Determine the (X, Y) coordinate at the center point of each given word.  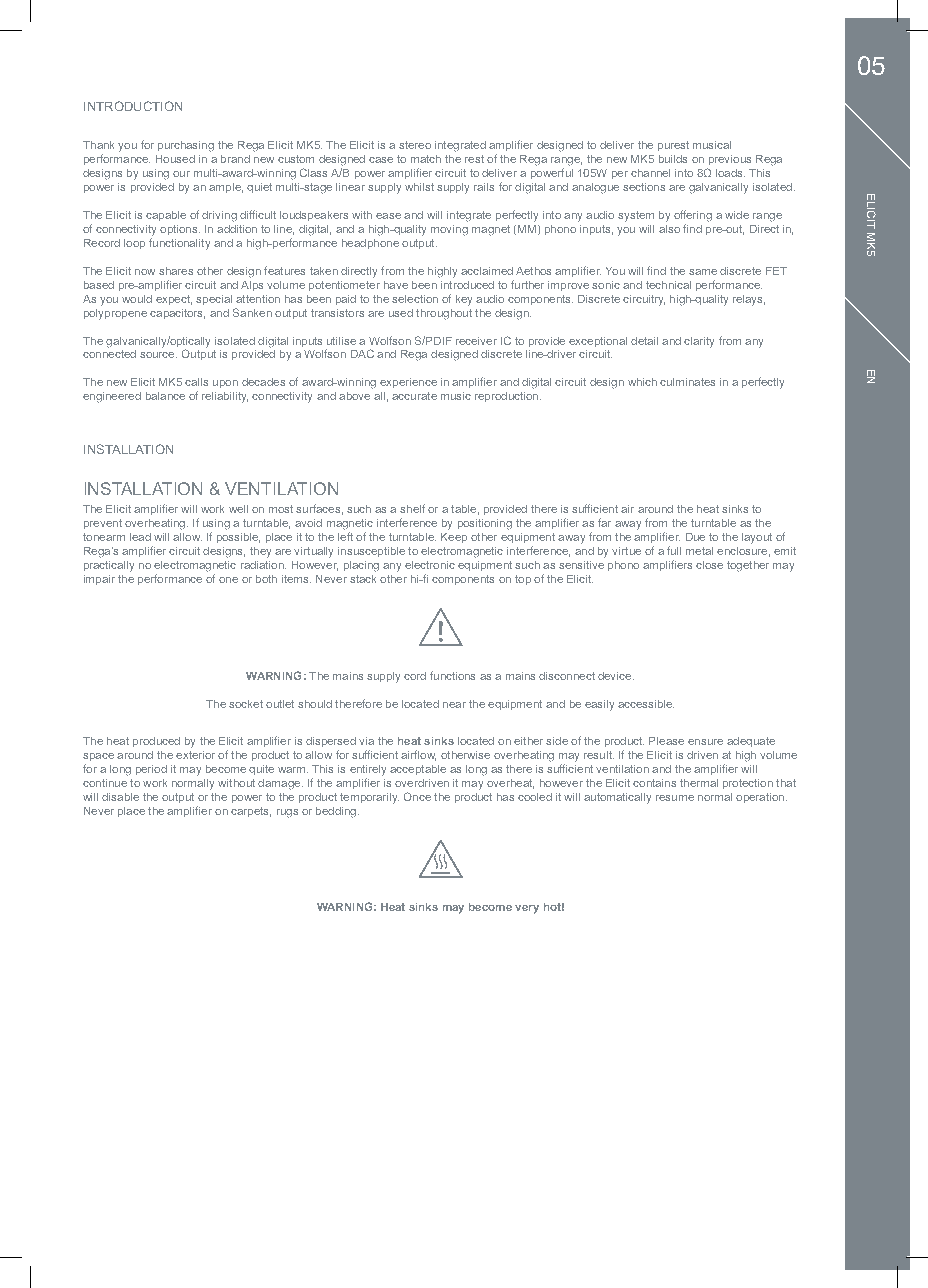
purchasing (186, 146)
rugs (287, 813)
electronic (430, 565)
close (709, 565)
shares (176, 271)
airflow (418, 755)
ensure (705, 742)
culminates (687, 382)
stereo (415, 145)
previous (730, 160)
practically (109, 566)
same (703, 272)
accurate (414, 396)
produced (156, 742)
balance (165, 396)
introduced (467, 285)
